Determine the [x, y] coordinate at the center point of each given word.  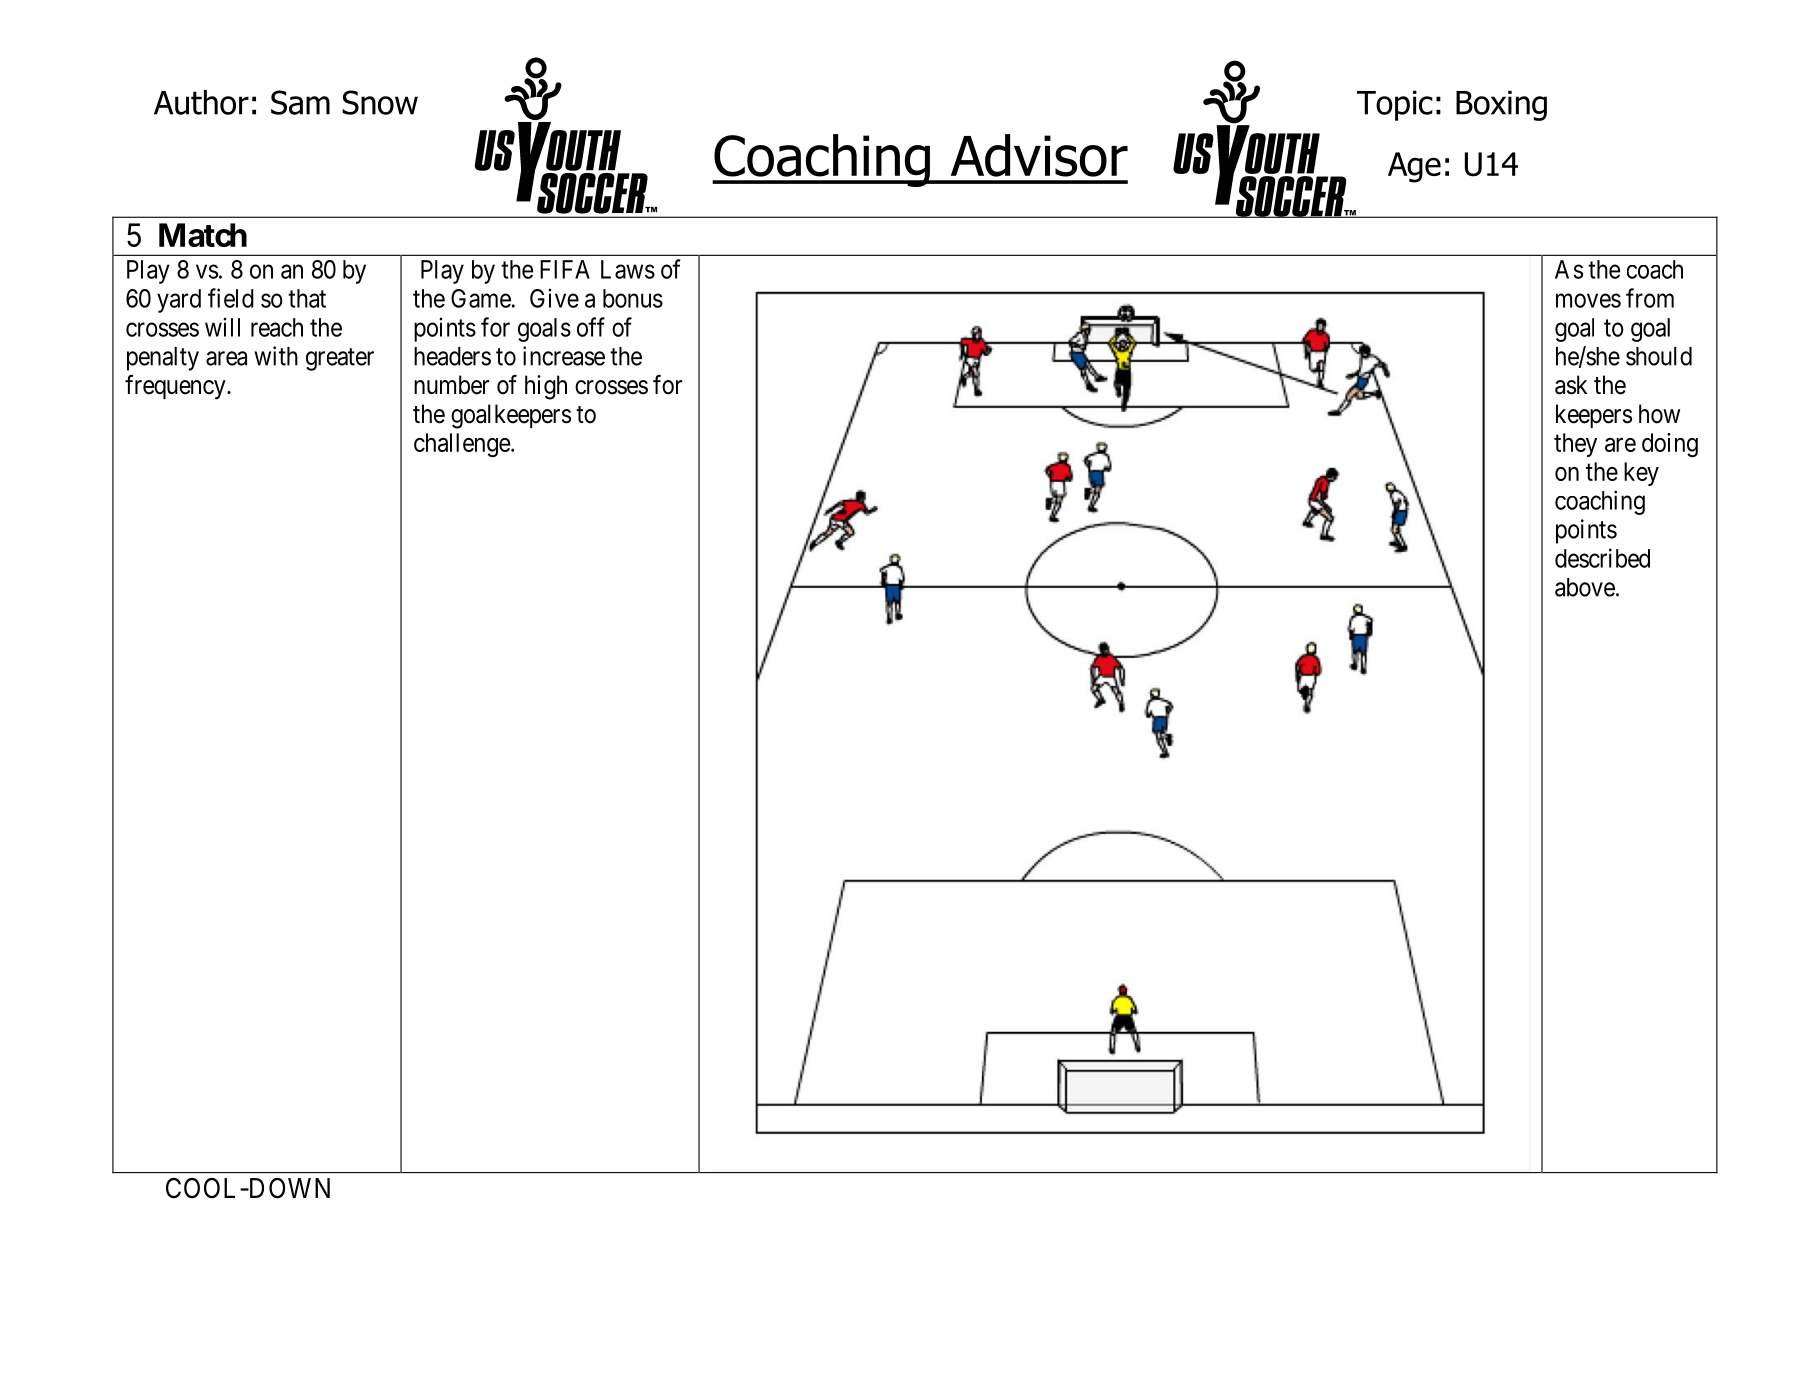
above [1585, 587]
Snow [380, 102]
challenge [462, 445]
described [1602, 558]
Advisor [1039, 155]
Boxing [1501, 105]
